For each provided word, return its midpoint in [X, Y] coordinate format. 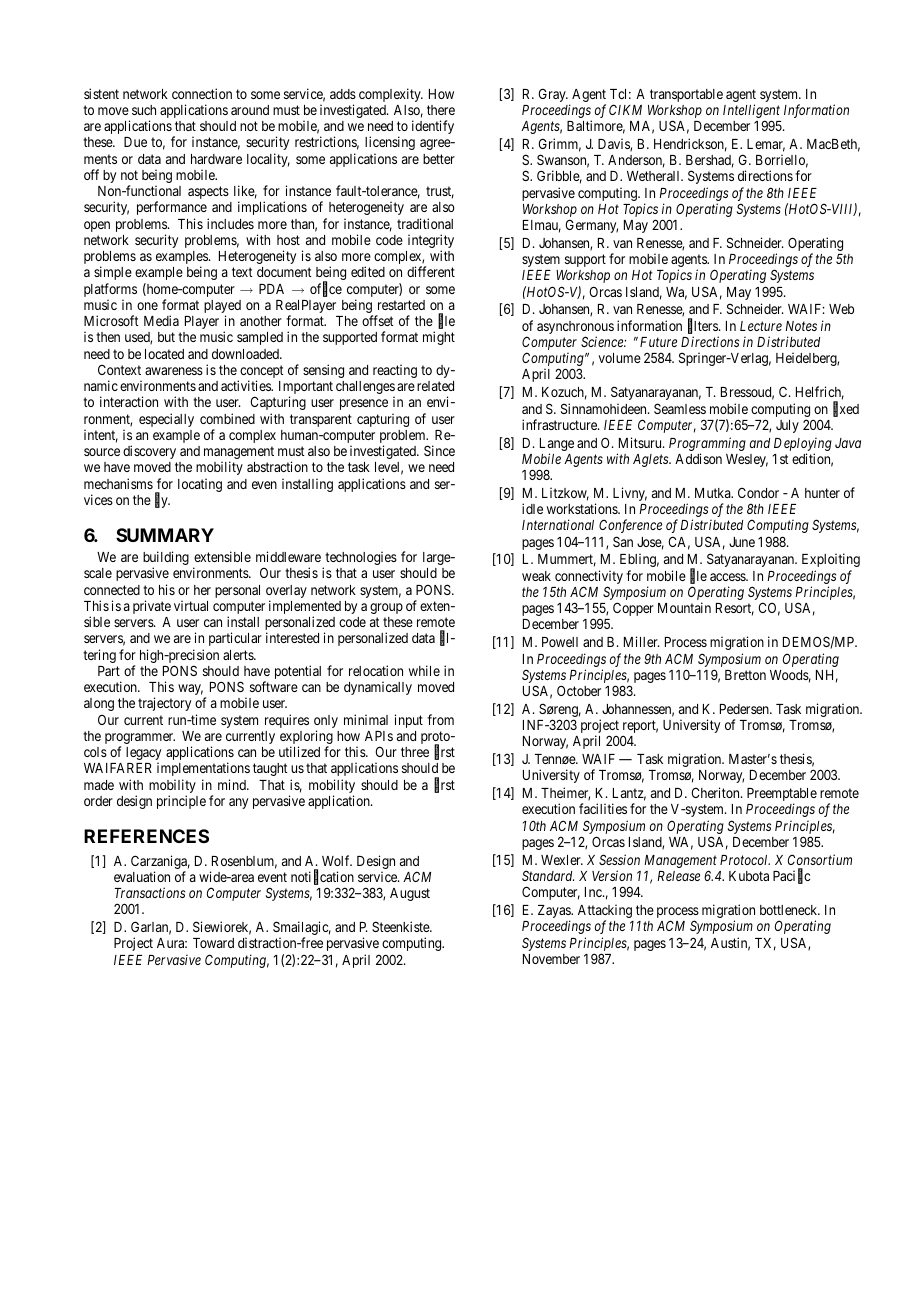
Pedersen [745, 709]
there [441, 110]
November [551, 959]
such [144, 110]
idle [532, 508]
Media [161, 320]
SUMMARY [165, 535]
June [742, 542]
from [440, 719]
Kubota [749, 876]
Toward [213, 943]
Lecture [761, 326]
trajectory [164, 704]
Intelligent [751, 112]
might [439, 338]
